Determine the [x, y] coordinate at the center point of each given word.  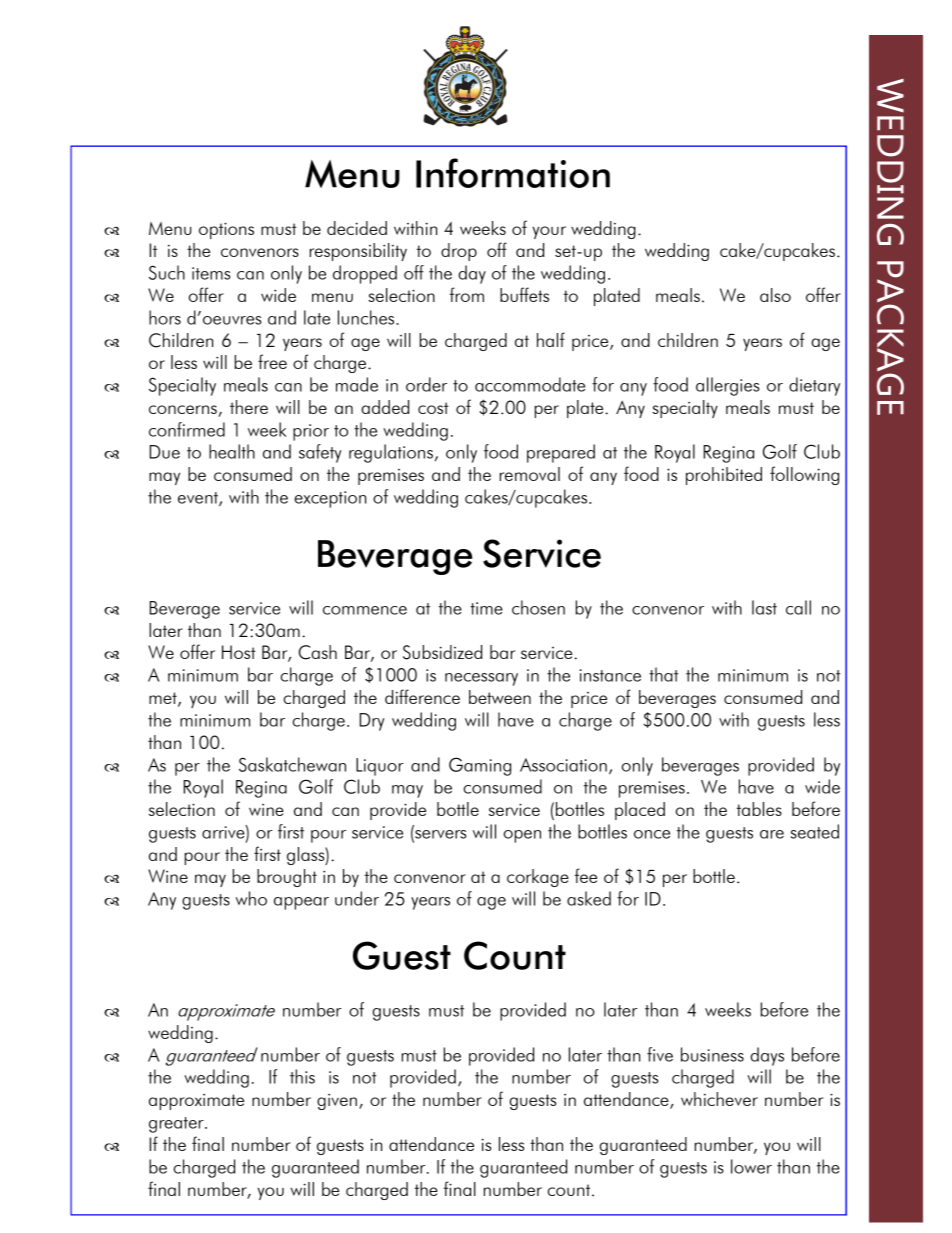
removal [529, 474]
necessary [481, 679]
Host [239, 652]
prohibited [724, 476]
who [251, 898]
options [226, 230]
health [232, 451]
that [664, 674]
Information [513, 173]
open [522, 836]
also [775, 295]
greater [177, 1125]
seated [815, 831]
